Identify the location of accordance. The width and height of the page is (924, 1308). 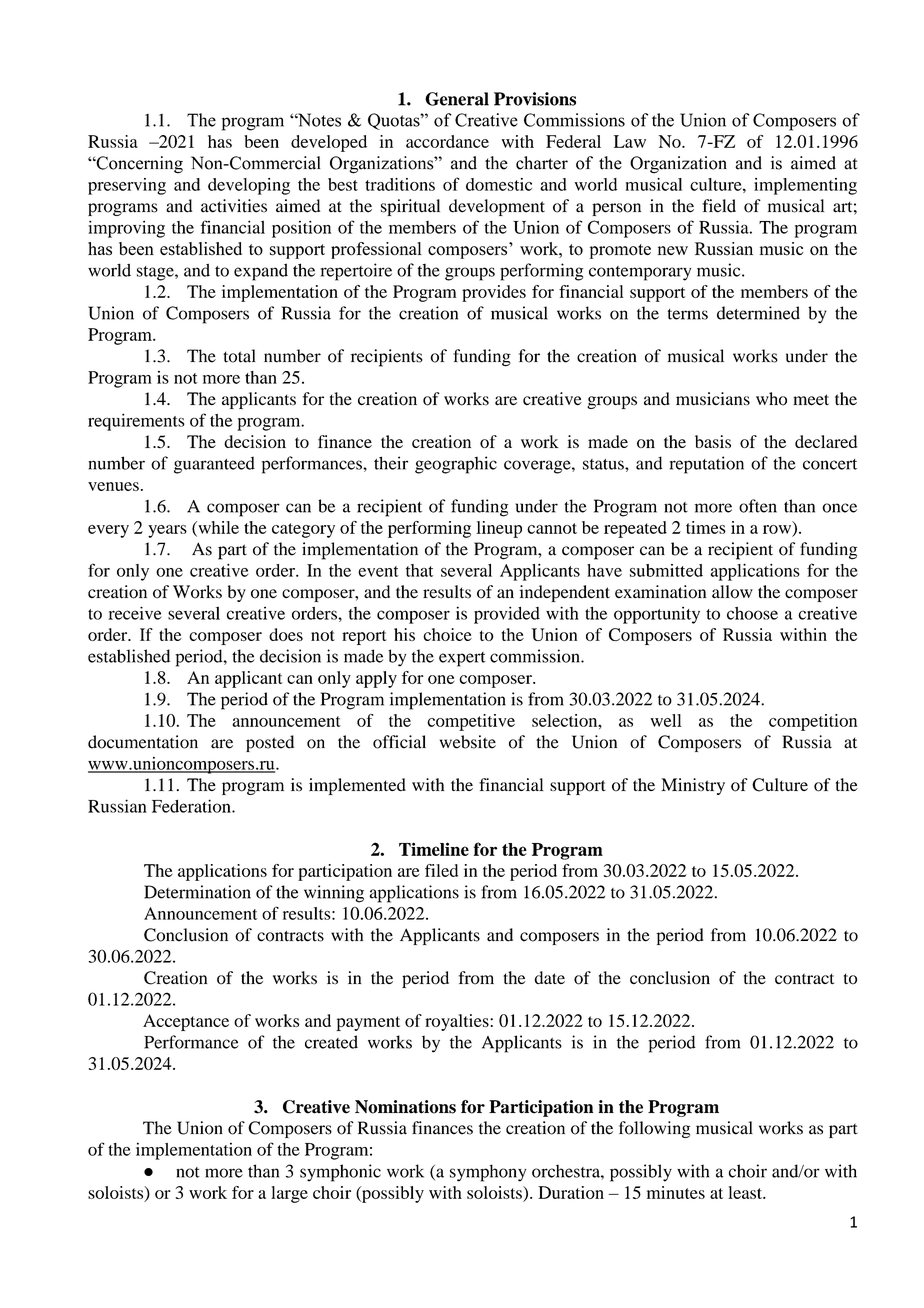
(447, 141).
